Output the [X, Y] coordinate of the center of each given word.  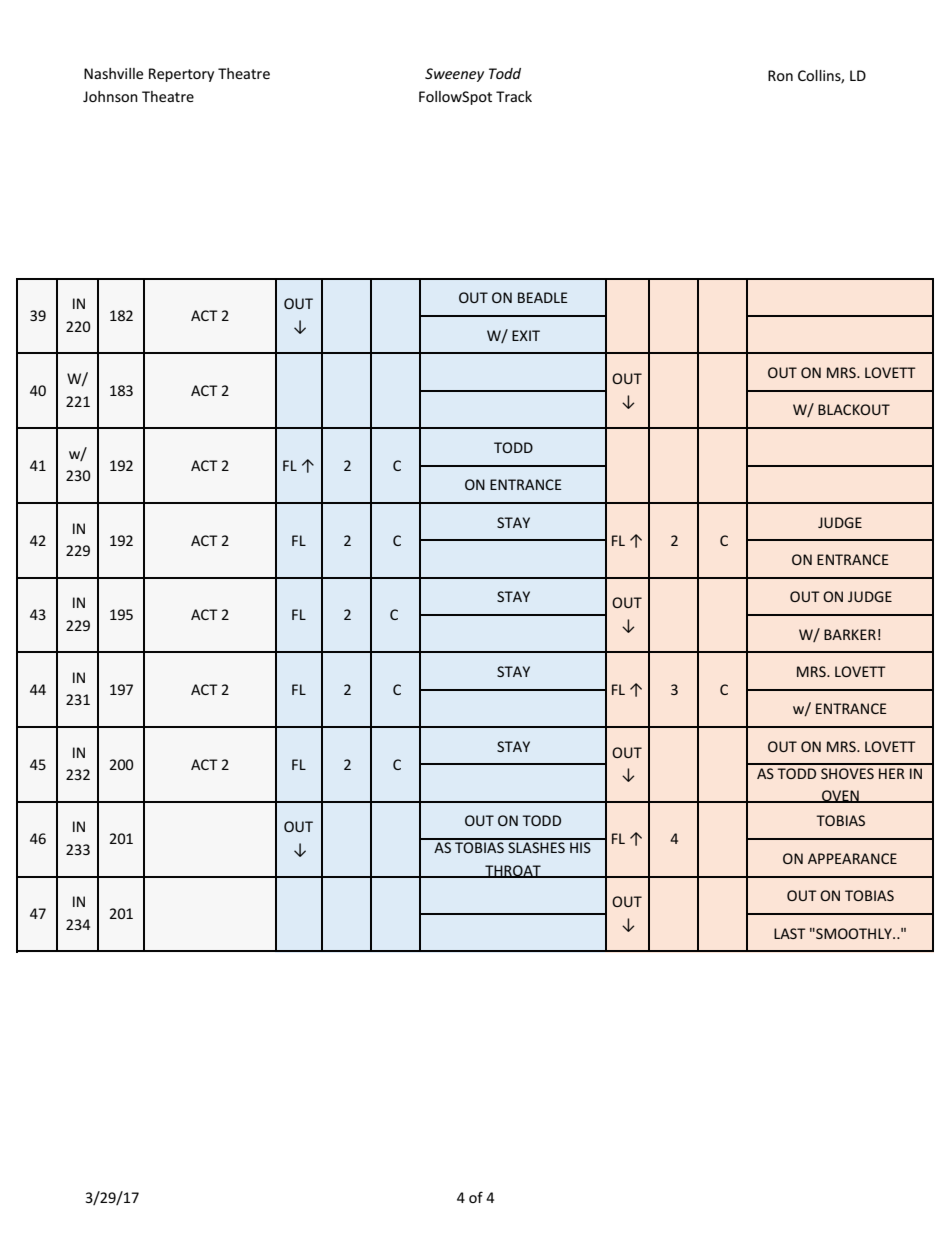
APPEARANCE [852, 858]
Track [514, 96]
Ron [780, 75]
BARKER [850, 634]
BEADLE [543, 297]
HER [892, 773]
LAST [790, 933]
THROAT [513, 871]
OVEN [840, 796]
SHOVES [847, 773]
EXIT [526, 335]
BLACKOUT [854, 409]
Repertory [181, 75]
